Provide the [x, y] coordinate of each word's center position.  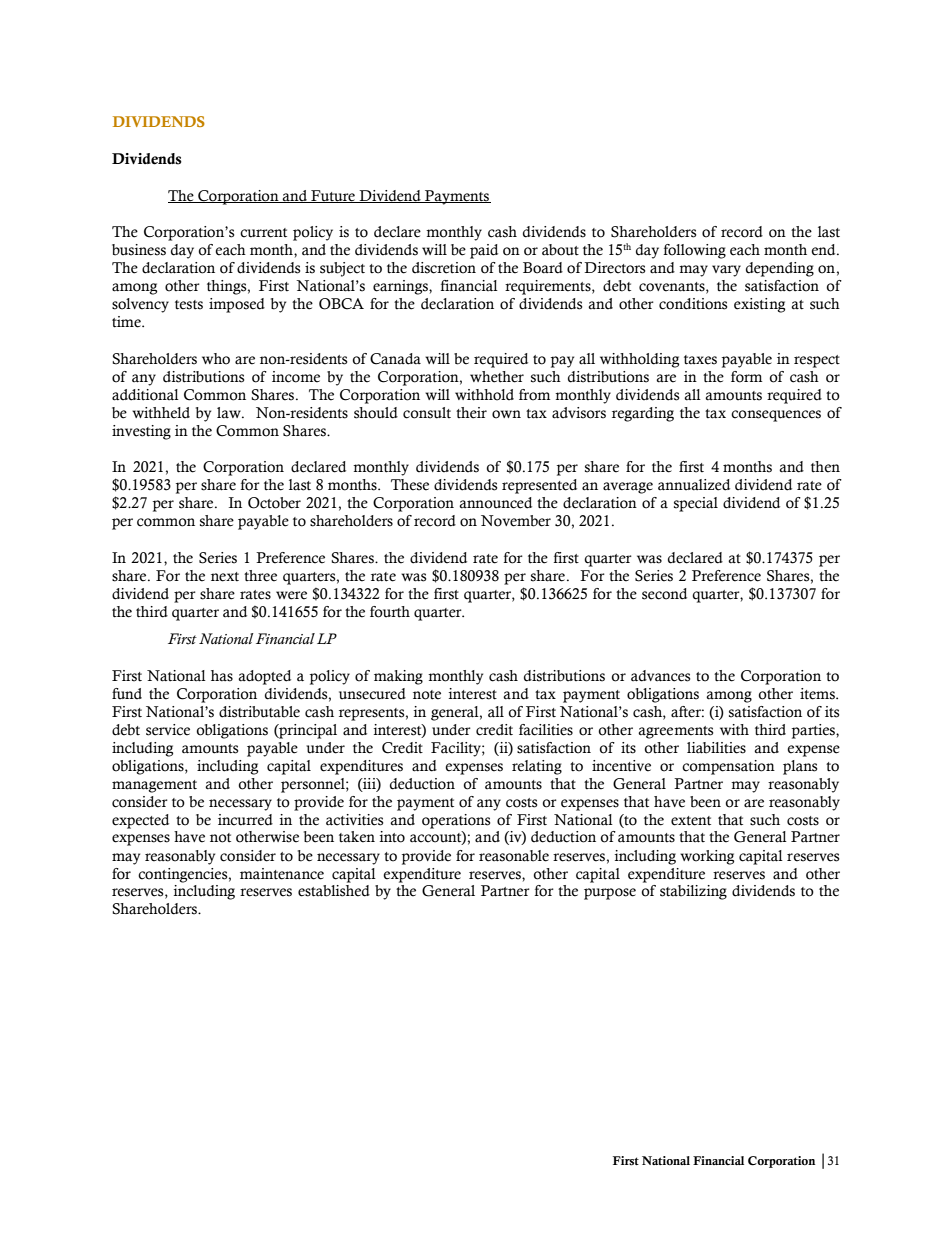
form [746, 377]
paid [484, 251]
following [694, 251]
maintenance [282, 874]
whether [497, 377]
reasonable [514, 856]
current [263, 233]
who [216, 359]
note [427, 695]
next [225, 577]
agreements [675, 732]
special [696, 504]
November [516, 521]
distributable [259, 712]
